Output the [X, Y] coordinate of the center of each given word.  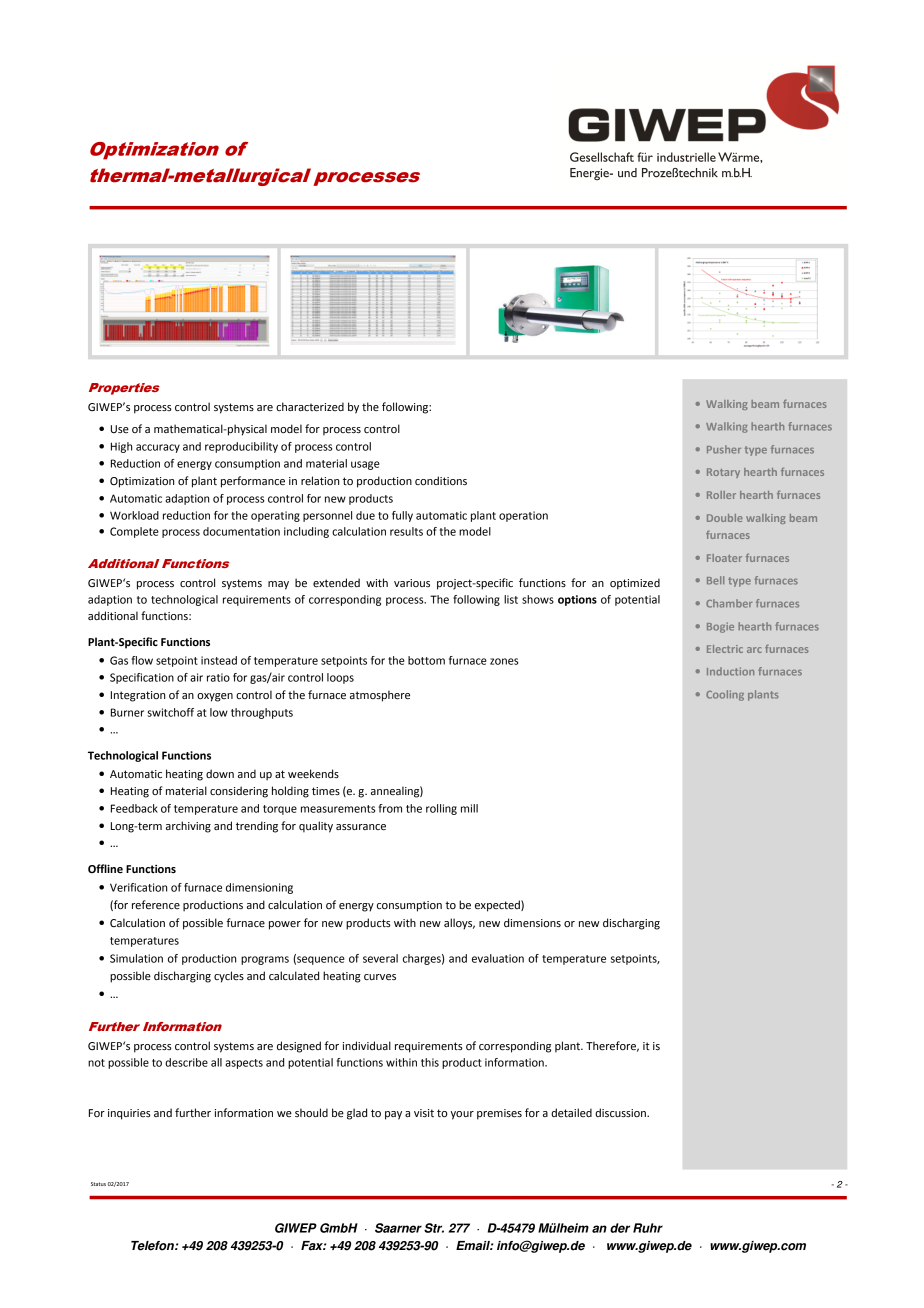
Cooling [725, 695]
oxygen [215, 697]
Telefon [153, 1246]
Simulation [136, 958]
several [380, 958]
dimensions [532, 923]
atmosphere [380, 696]
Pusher [724, 449]
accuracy [158, 448]
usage [365, 465]
